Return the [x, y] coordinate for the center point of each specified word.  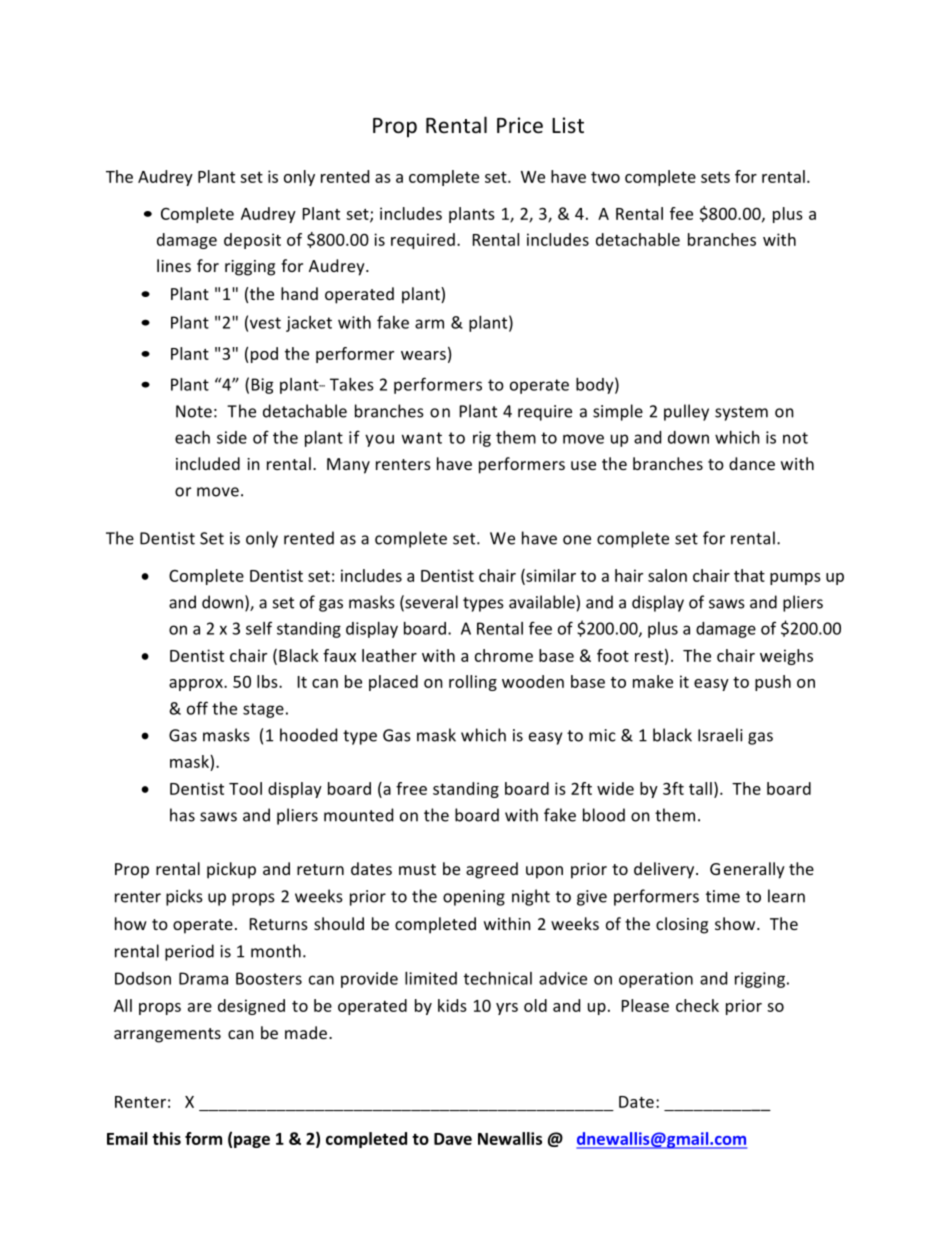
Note [194, 411]
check [697, 1005]
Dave [453, 1139]
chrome [504, 655]
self [259, 628]
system [741, 413]
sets [715, 177]
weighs [786, 657]
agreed [492, 870]
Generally [747, 870]
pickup [231, 870]
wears [423, 355]
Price [520, 125]
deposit [252, 241]
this [166, 1138]
